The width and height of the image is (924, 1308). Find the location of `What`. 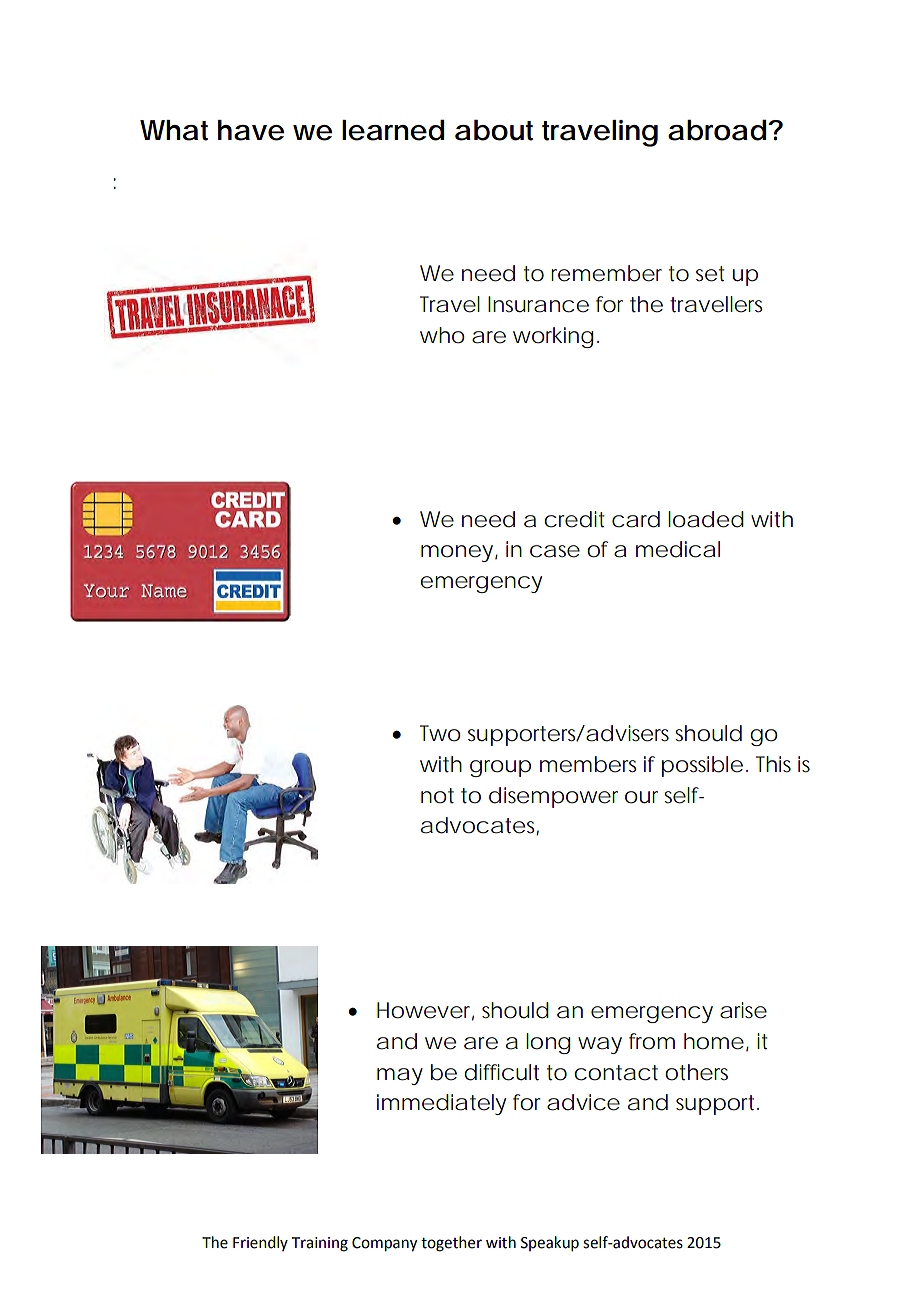

What is located at coordinates (174, 130).
